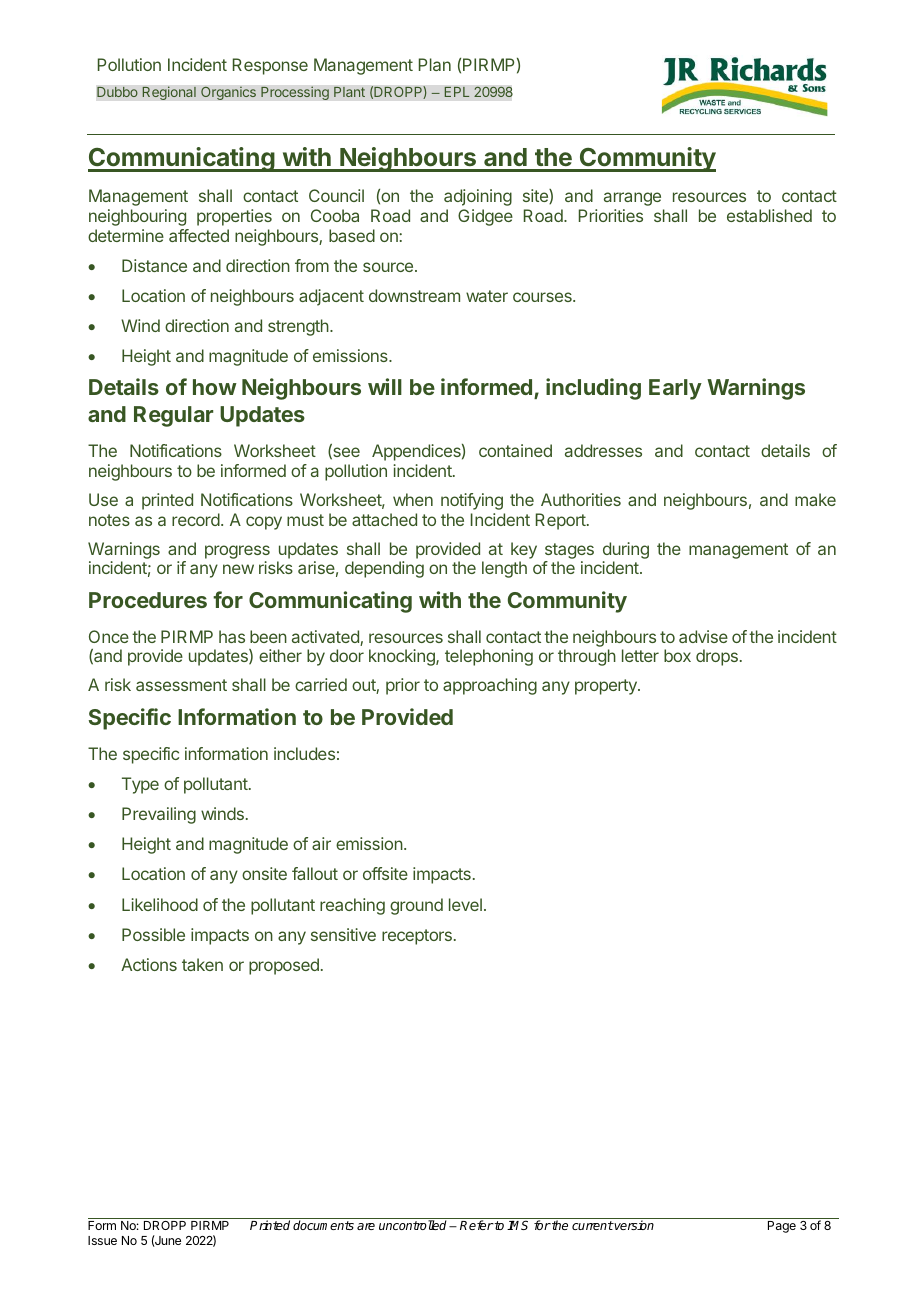 The height and width of the screenshot is (1308, 924). Describe the element at coordinates (215, 387) in the screenshot. I see `how` at that location.
